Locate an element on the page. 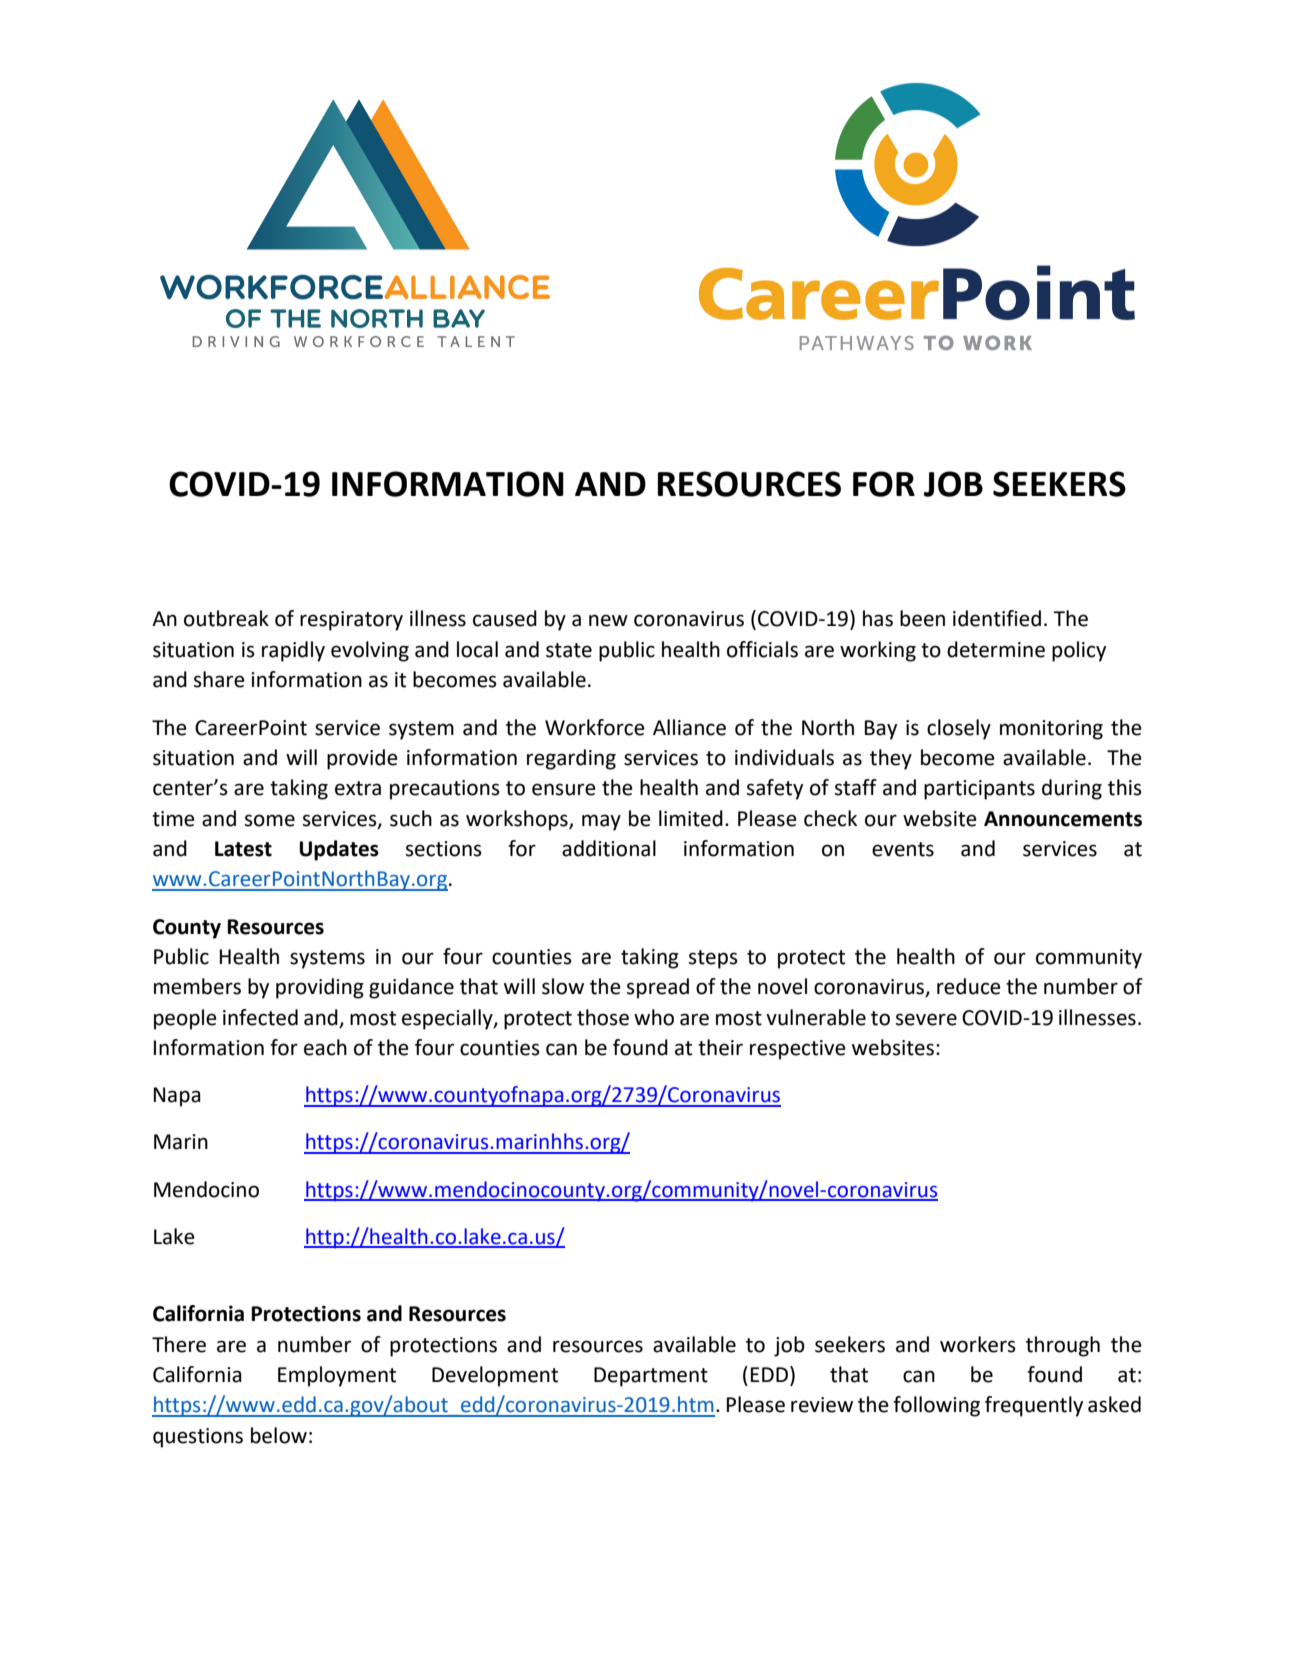  determine is located at coordinates (996, 649).
